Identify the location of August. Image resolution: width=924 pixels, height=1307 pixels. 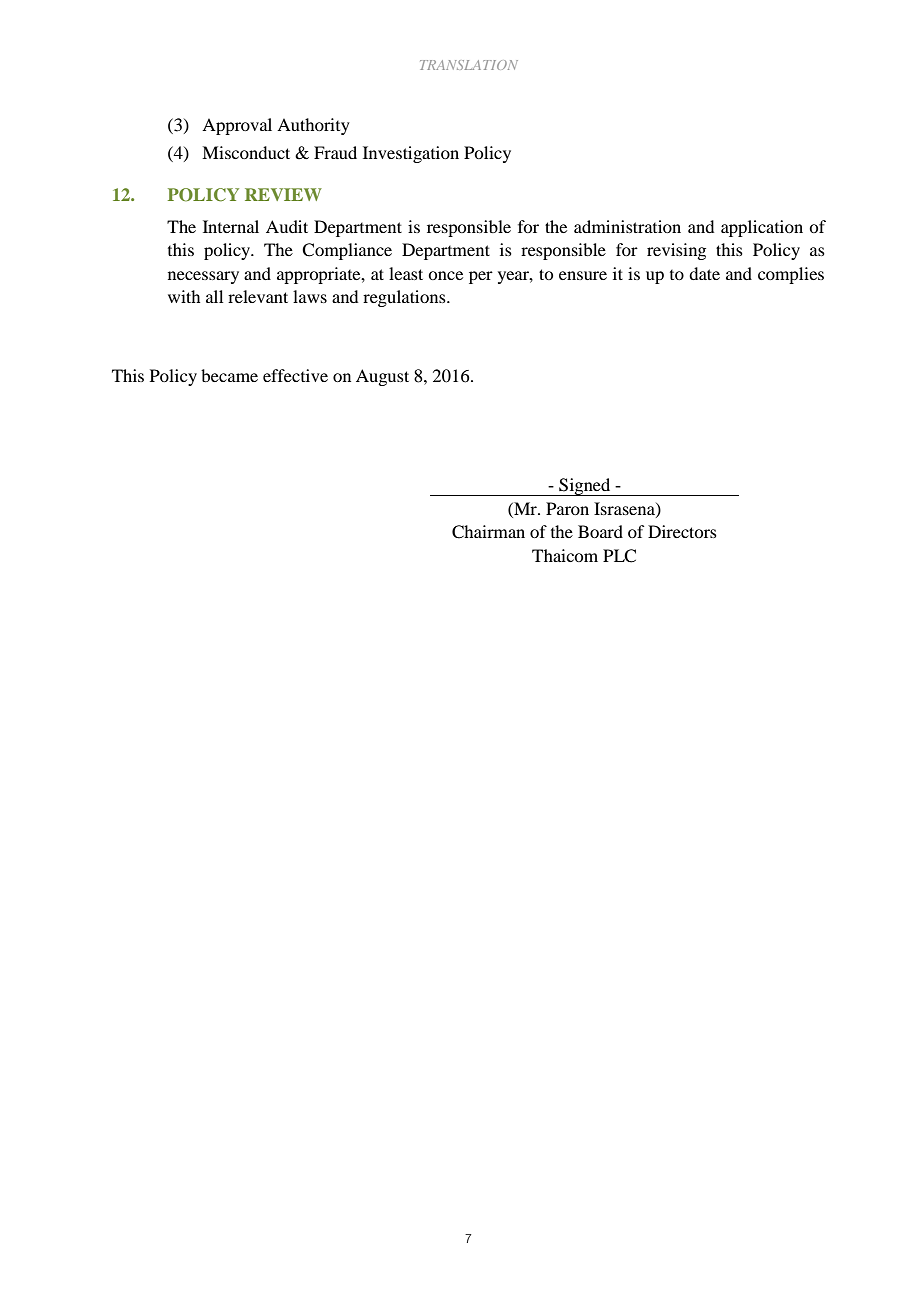
(382, 377).
